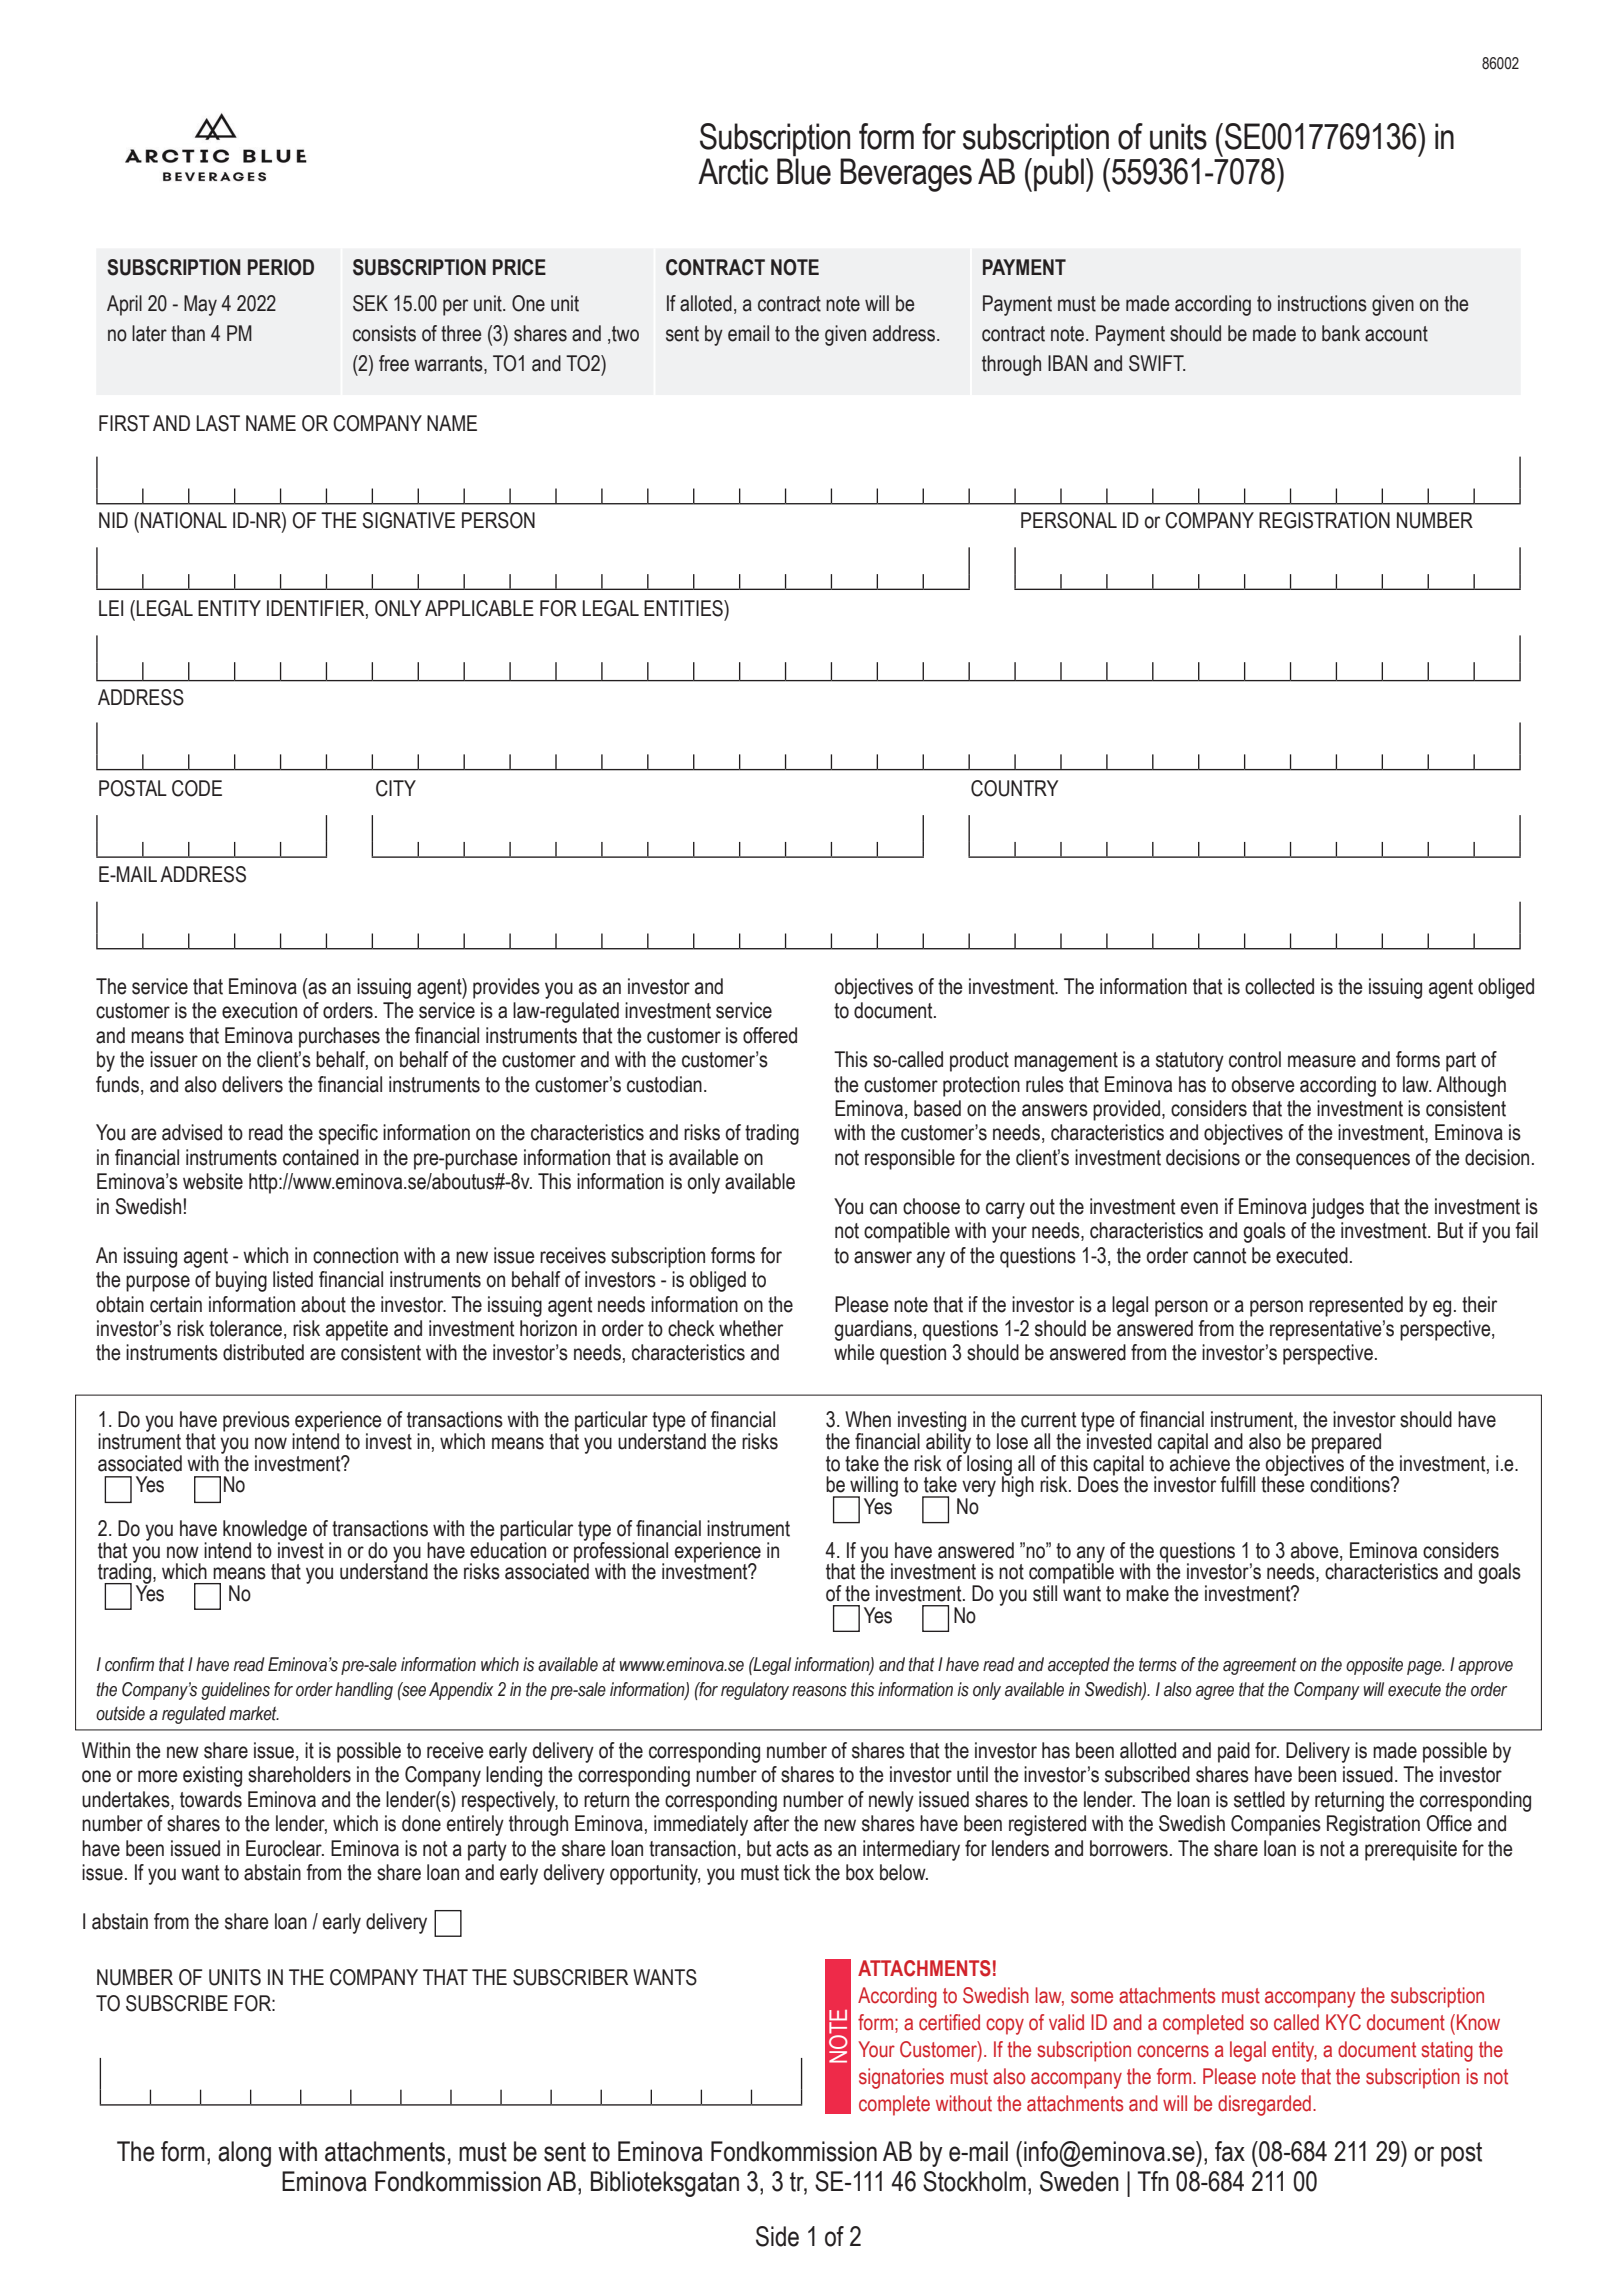  I want to click on CODE, so click(197, 788).
